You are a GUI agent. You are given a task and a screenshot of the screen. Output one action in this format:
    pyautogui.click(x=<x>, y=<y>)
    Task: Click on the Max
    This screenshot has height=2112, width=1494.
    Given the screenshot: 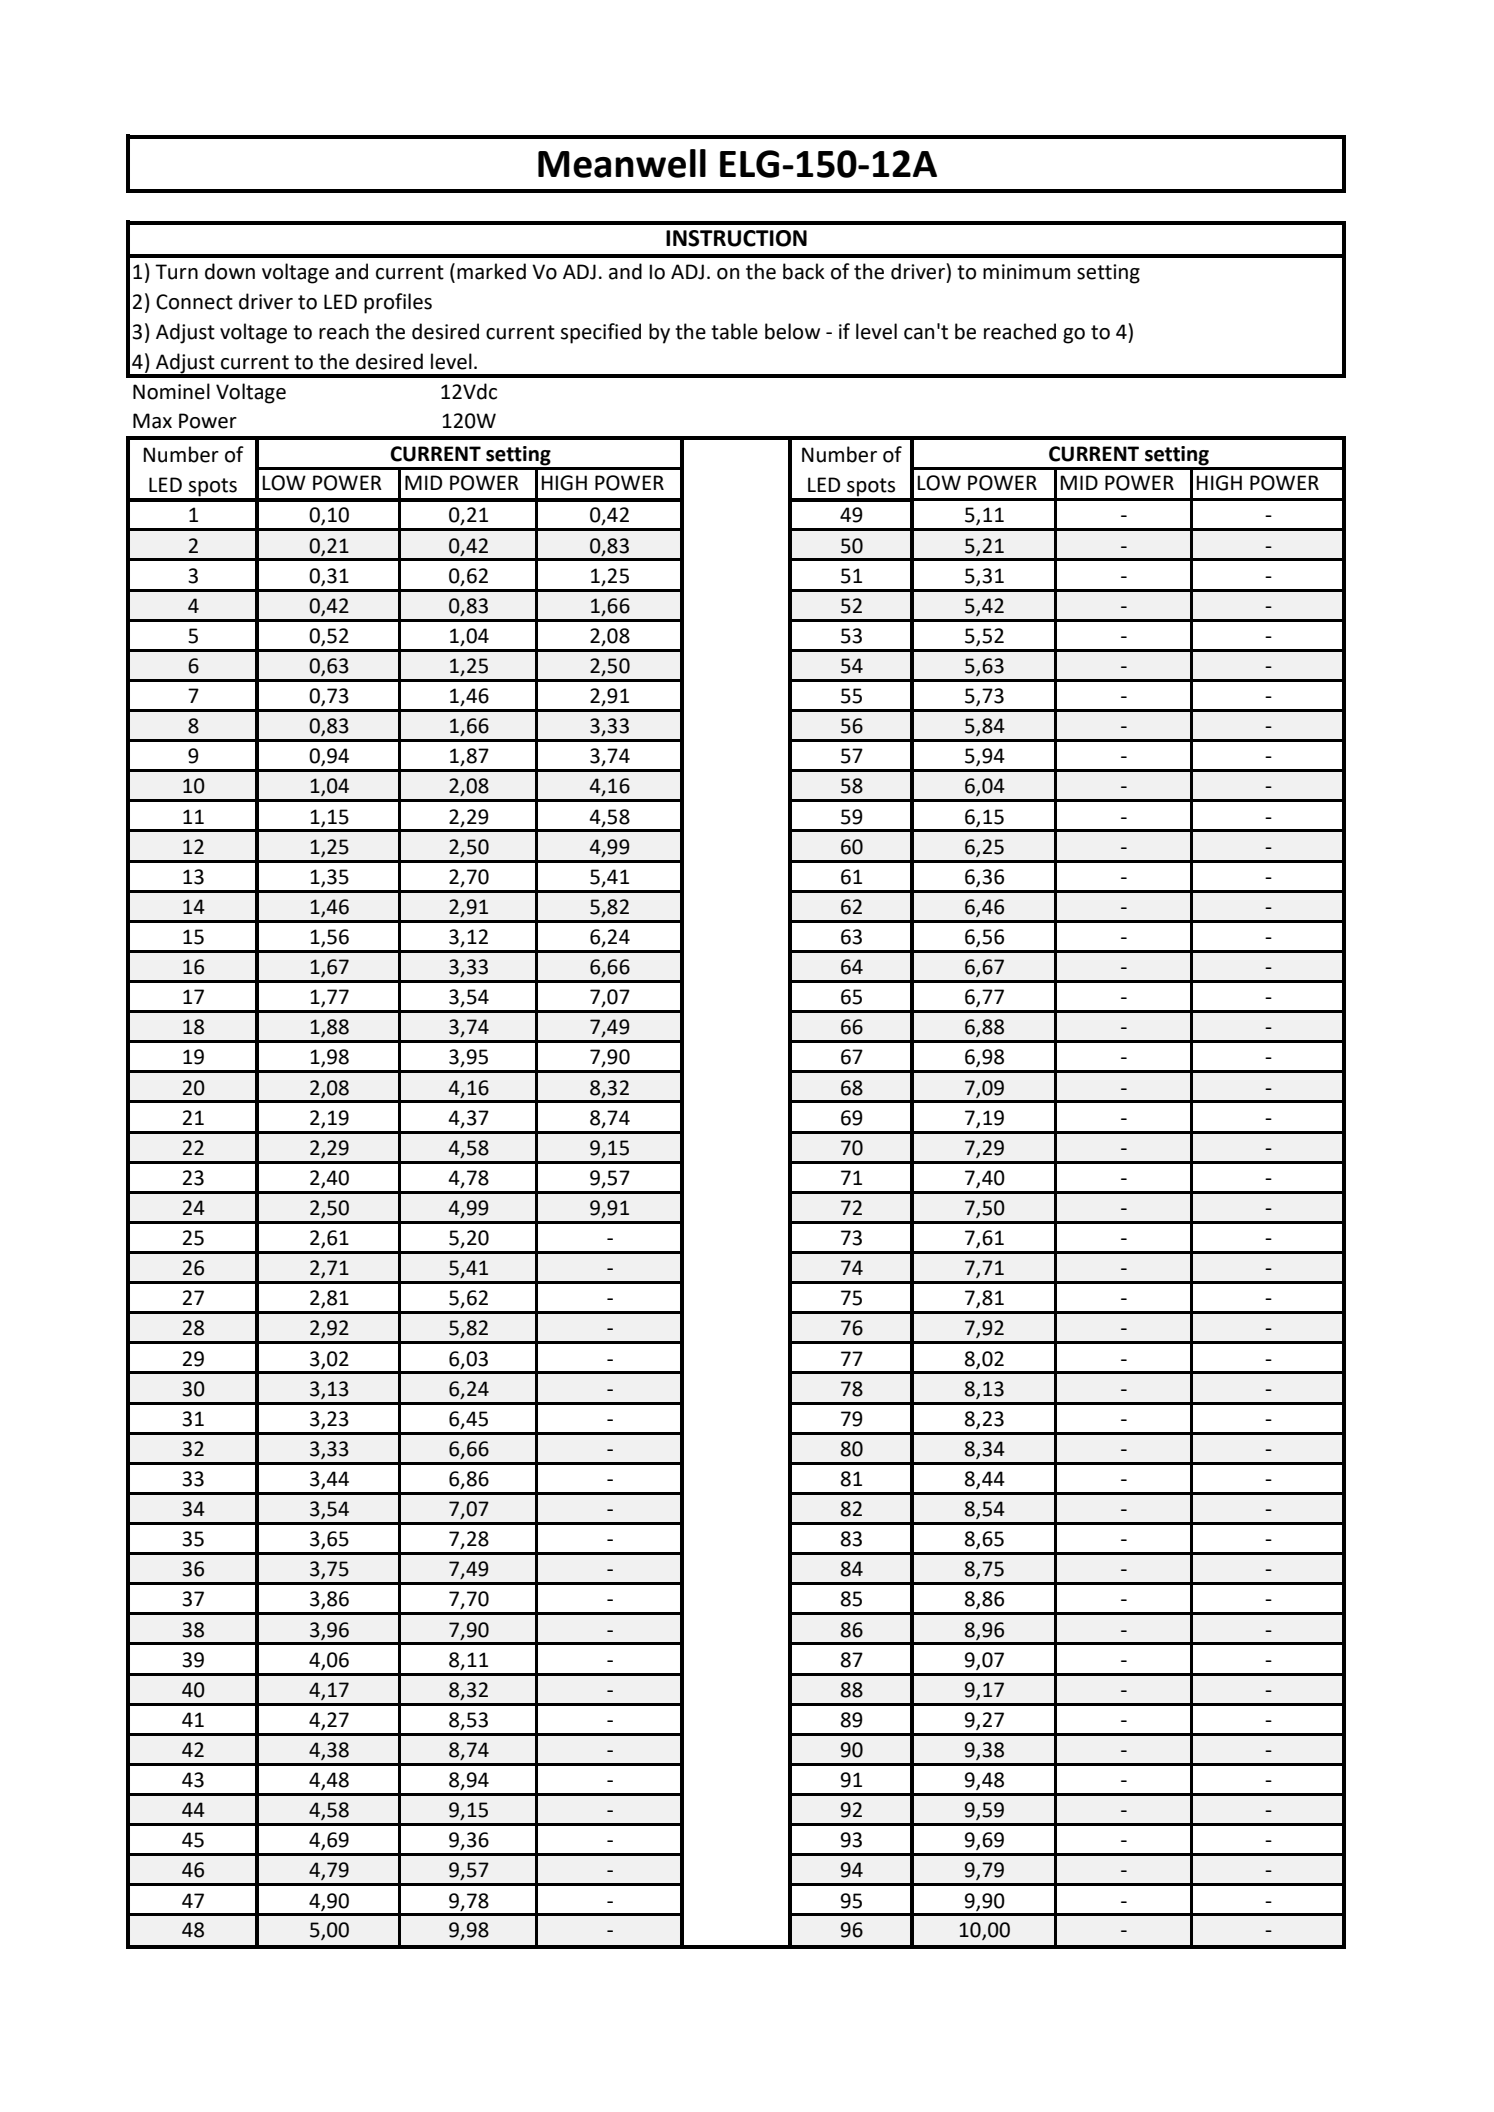 What is the action you would take?
    pyautogui.click(x=152, y=421)
